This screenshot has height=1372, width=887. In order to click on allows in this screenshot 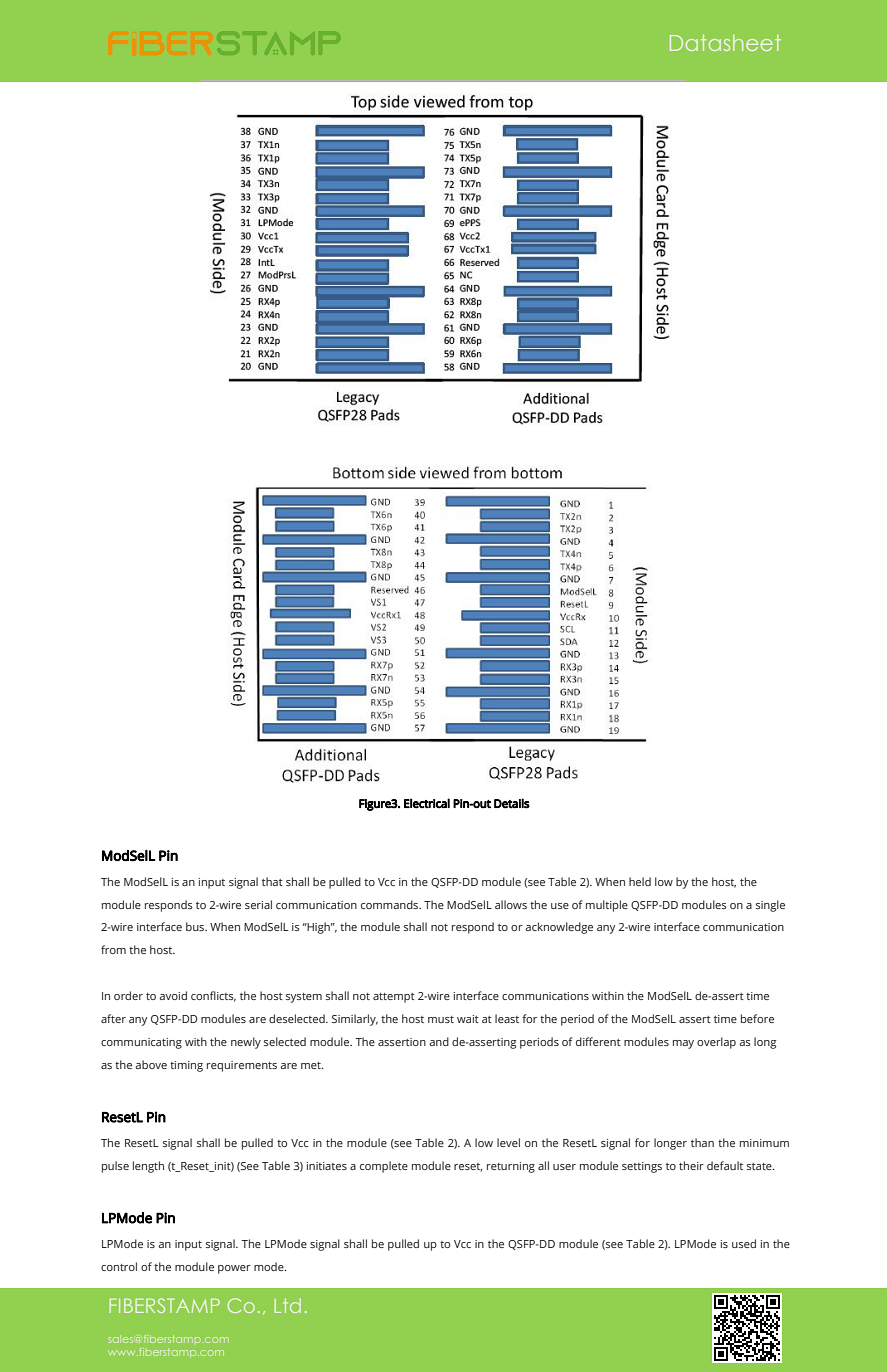, I will do `click(511, 904)`.
